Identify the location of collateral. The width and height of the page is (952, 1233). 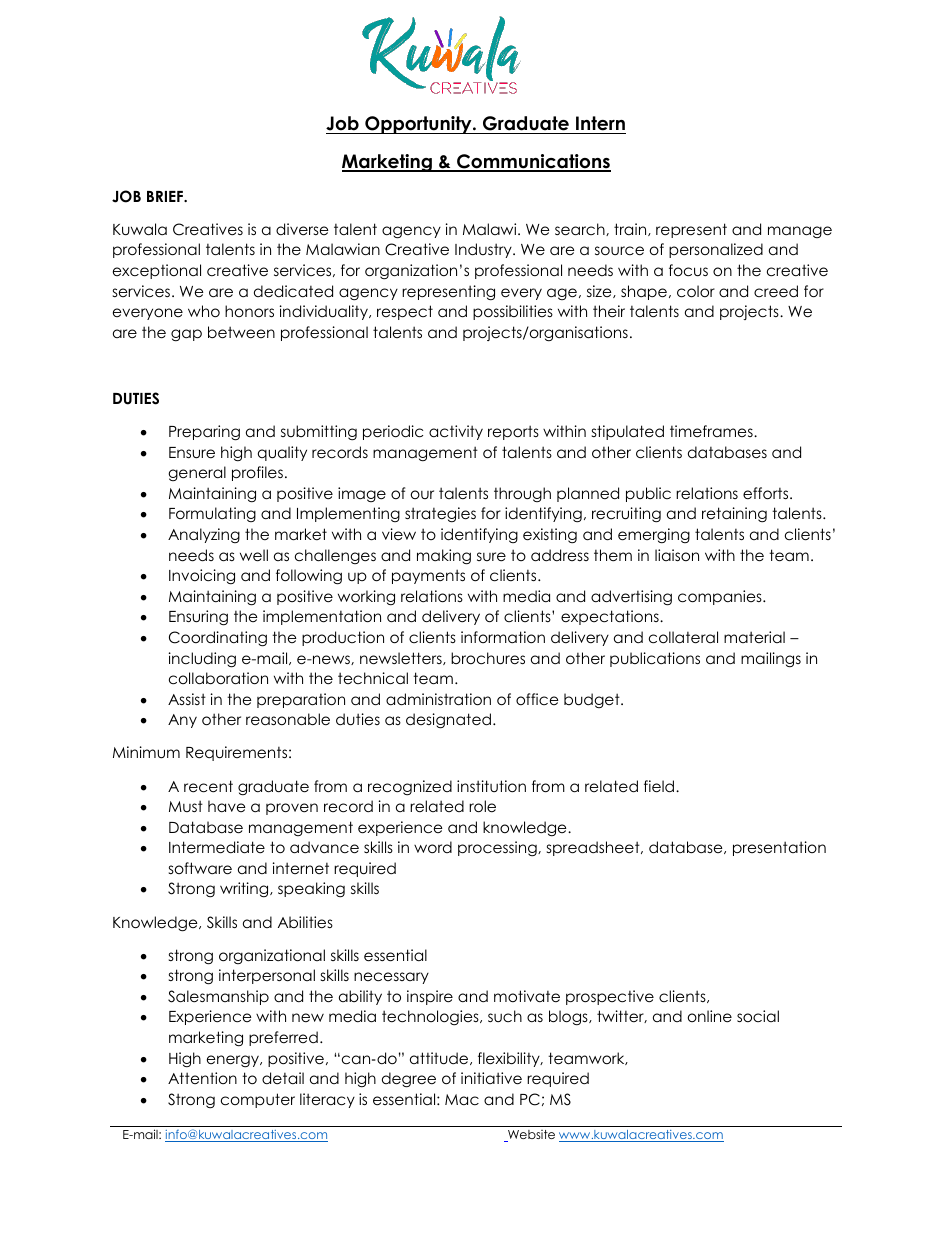
(683, 637).
